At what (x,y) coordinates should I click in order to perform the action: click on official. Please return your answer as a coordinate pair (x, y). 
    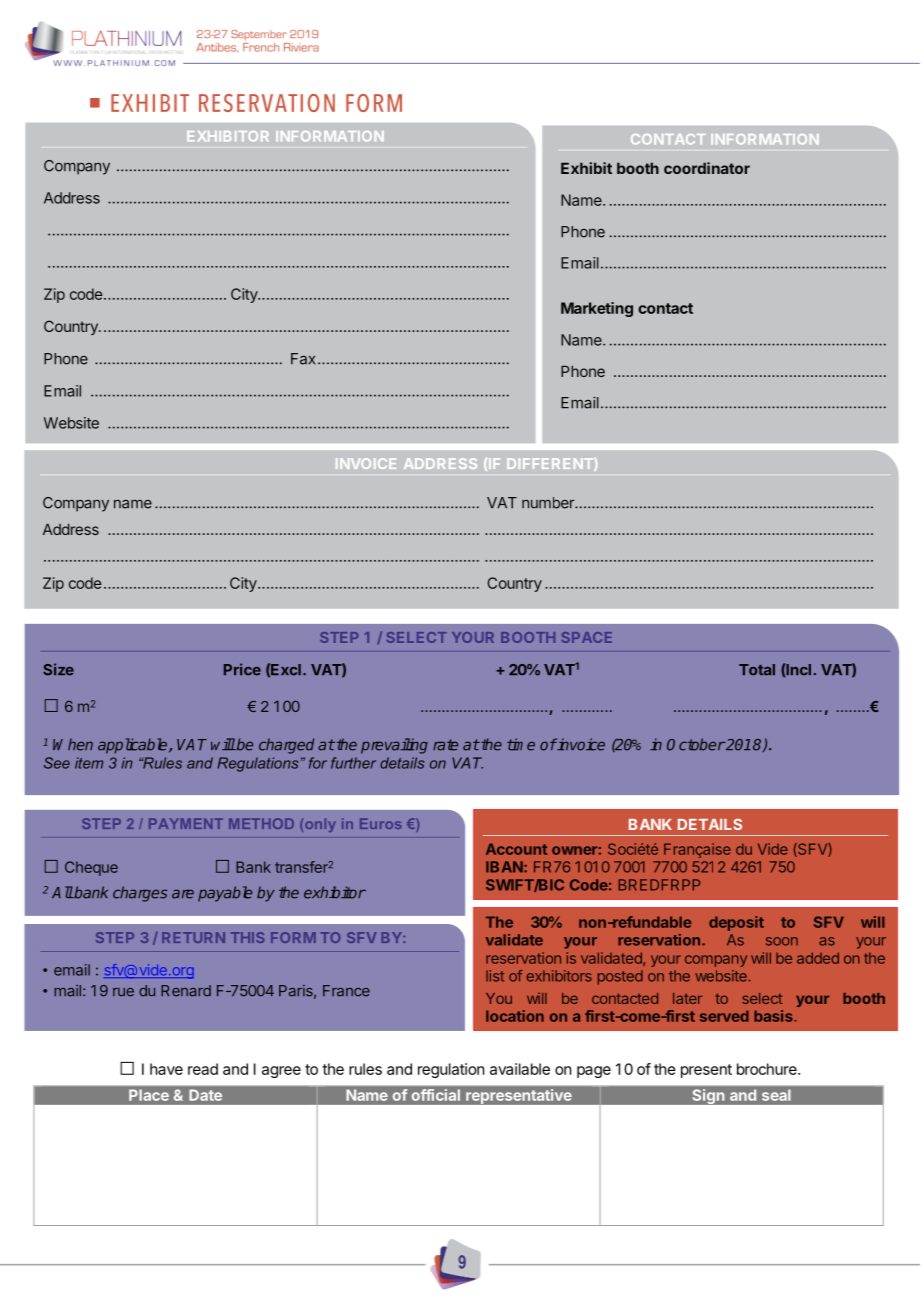
    Looking at the image, I should click on (436, 1095).
